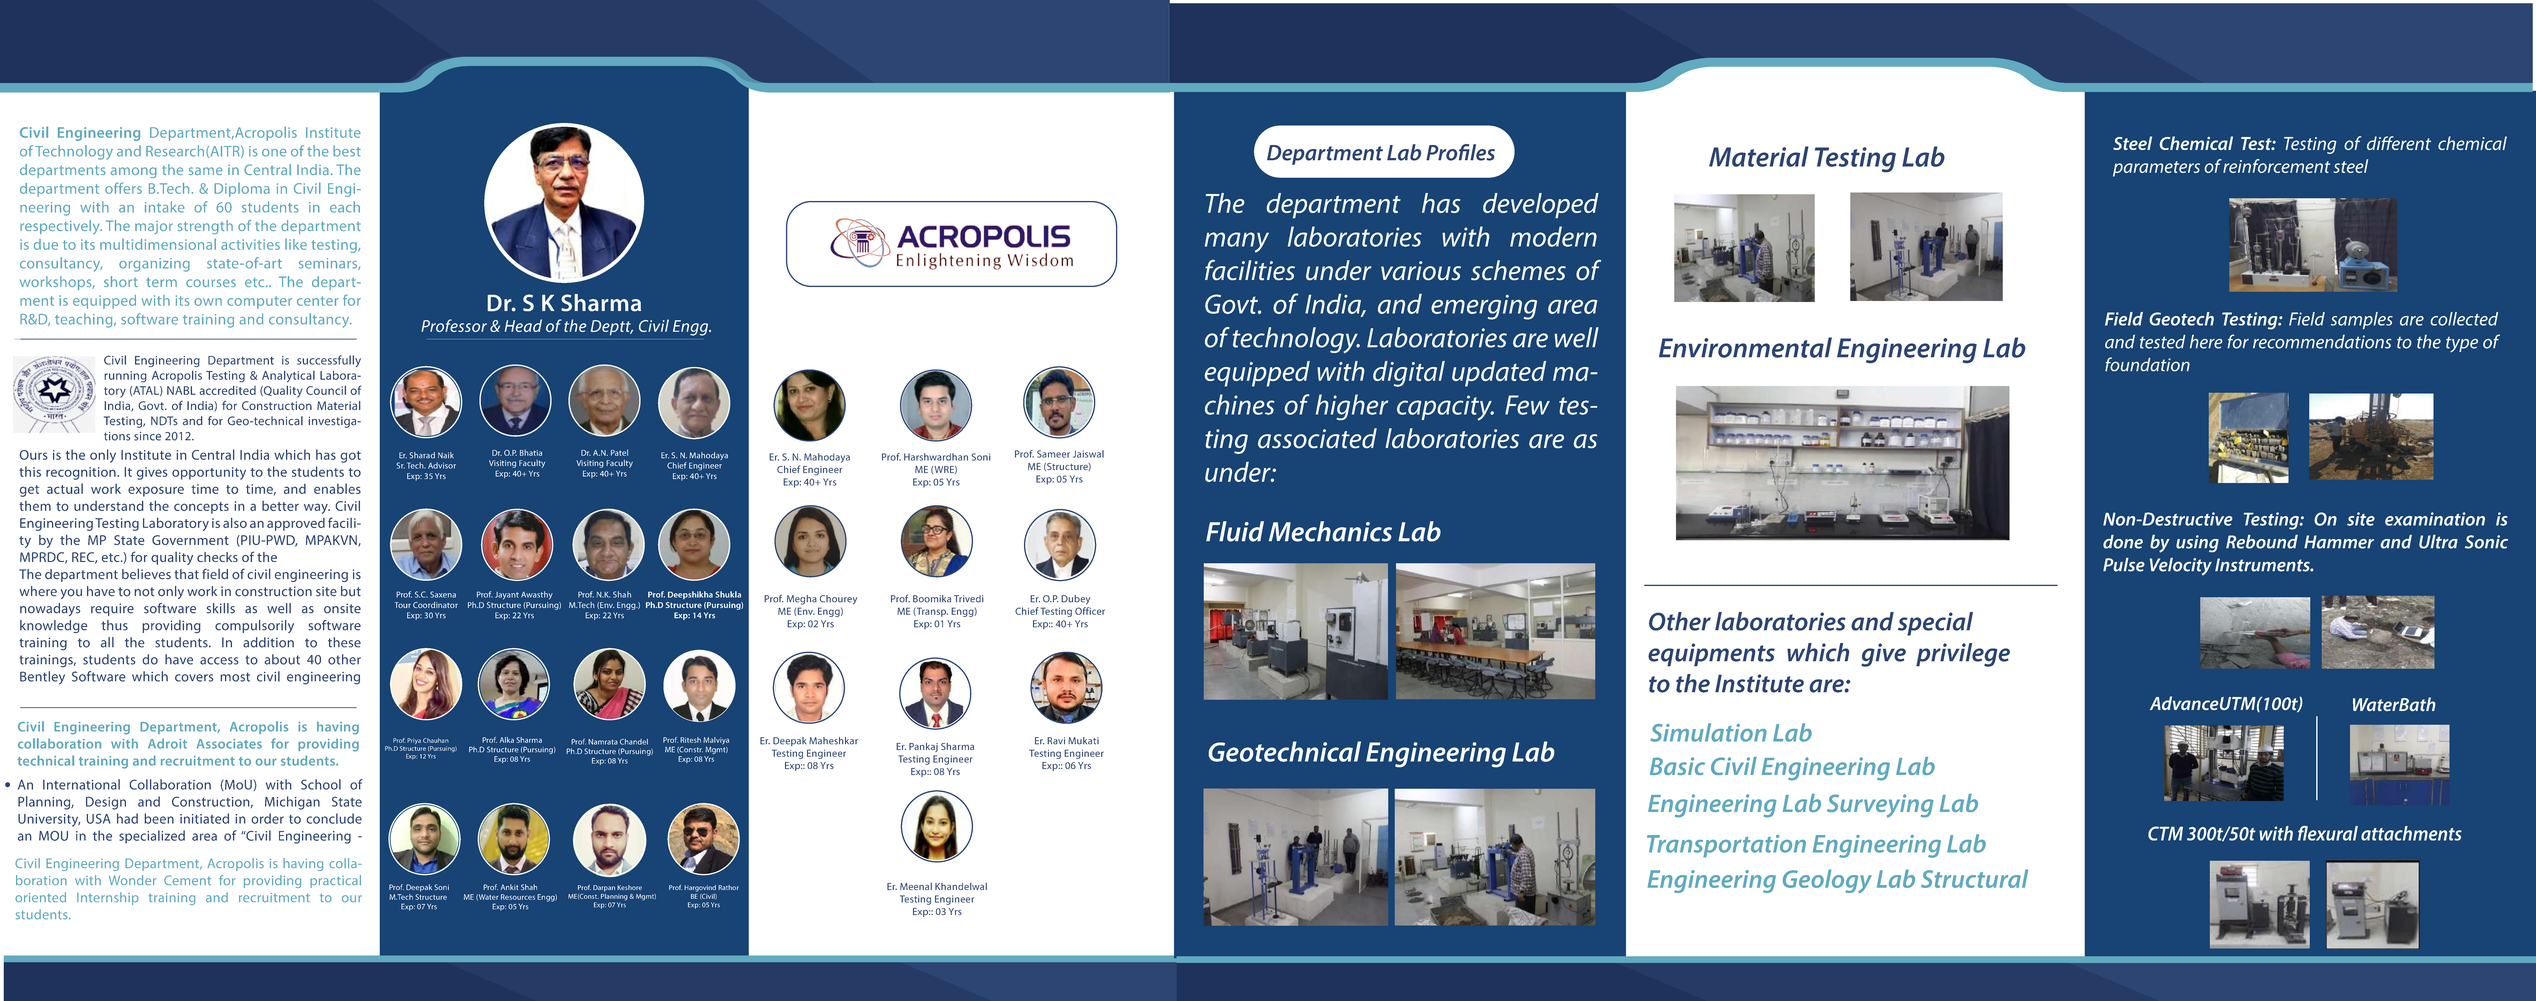  I want to click on Officer, so click(1090, 611).
